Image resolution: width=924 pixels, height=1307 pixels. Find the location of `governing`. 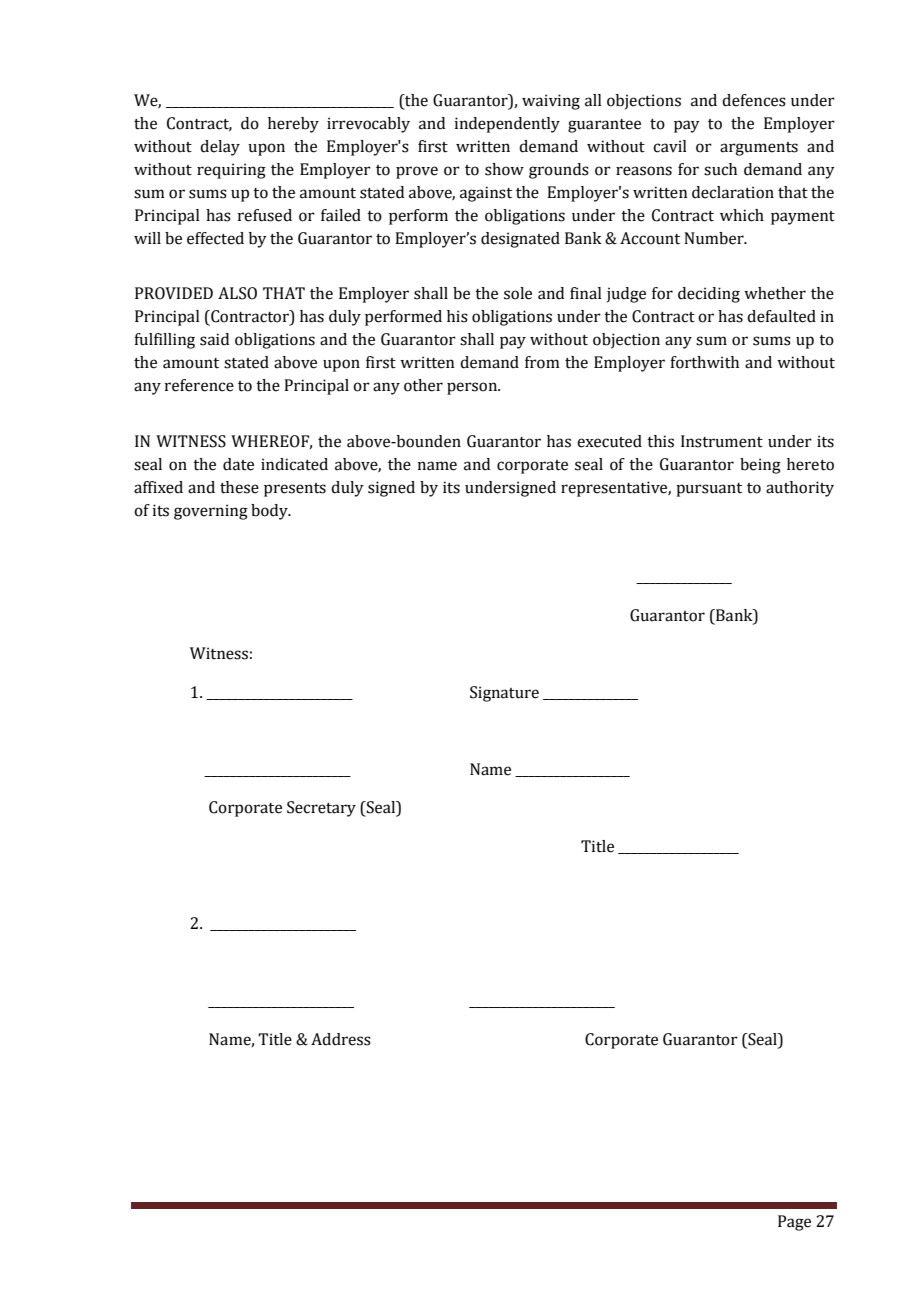

governing is located at coordinates (211, 512).
